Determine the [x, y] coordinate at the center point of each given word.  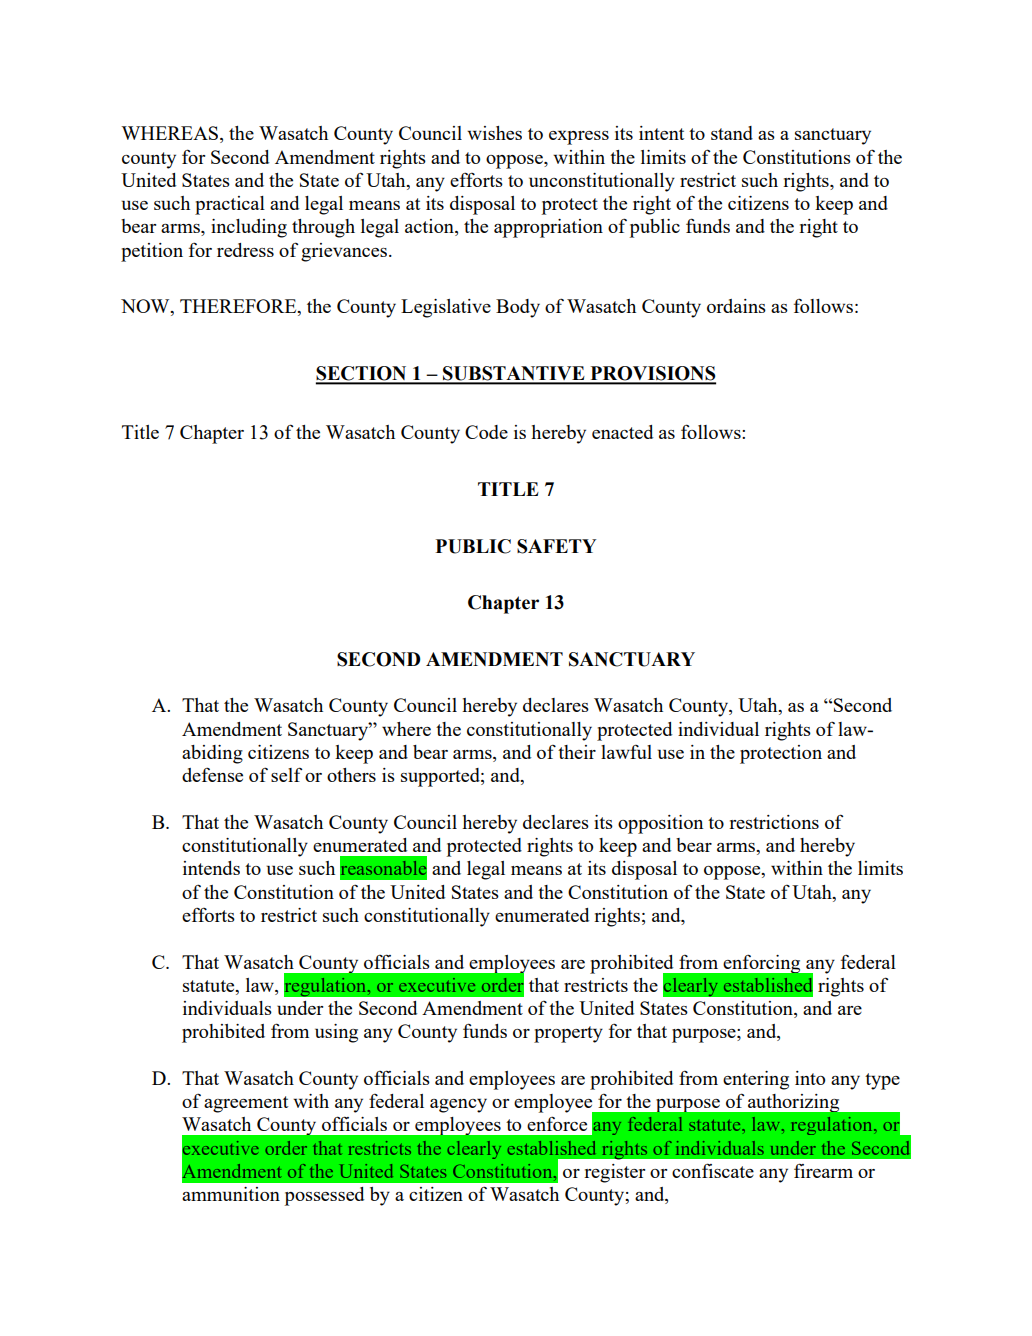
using [336, 1033]
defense [212, 774]
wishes [494, 133]
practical [230, 205]
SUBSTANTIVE [514, 374]
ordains [736, 306]
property [568, 1034]
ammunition [231, 1194]
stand [732, 133]
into [810, 1078]
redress [245, 250]
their [577, 752]
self [286, 774]
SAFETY [556, 546]
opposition [660, 824]
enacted [622, 432]
